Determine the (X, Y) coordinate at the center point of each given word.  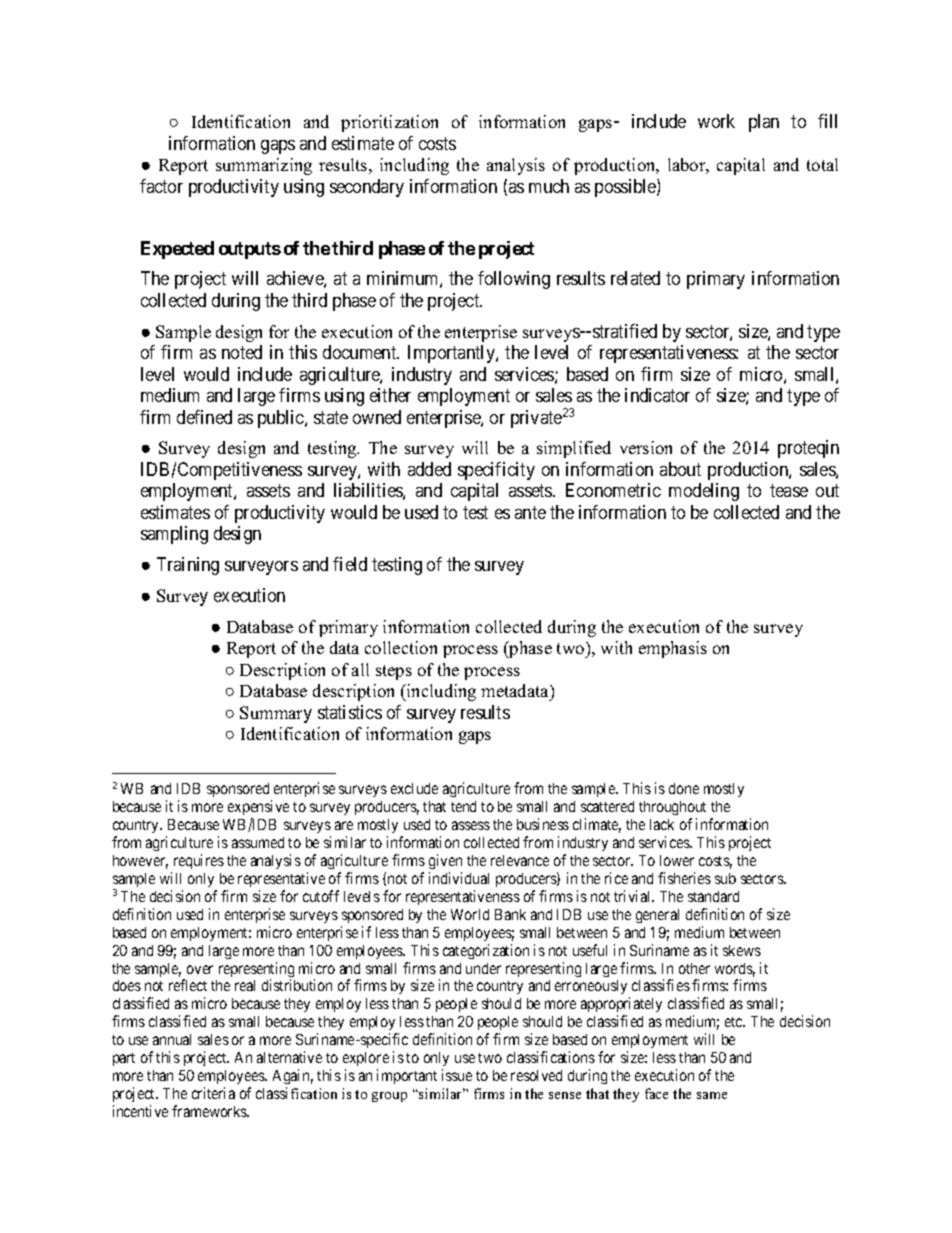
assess (471, 825)
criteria (213, 1093)
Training (188, 566)
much (549, 186)
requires (199, 861)
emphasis (673, 649)
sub (725, 878)
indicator (657, 395)
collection (401, 647)
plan (764, 123)
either (390, 395)
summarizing (264, 166)
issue (457, 1075)
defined (204, 417)
